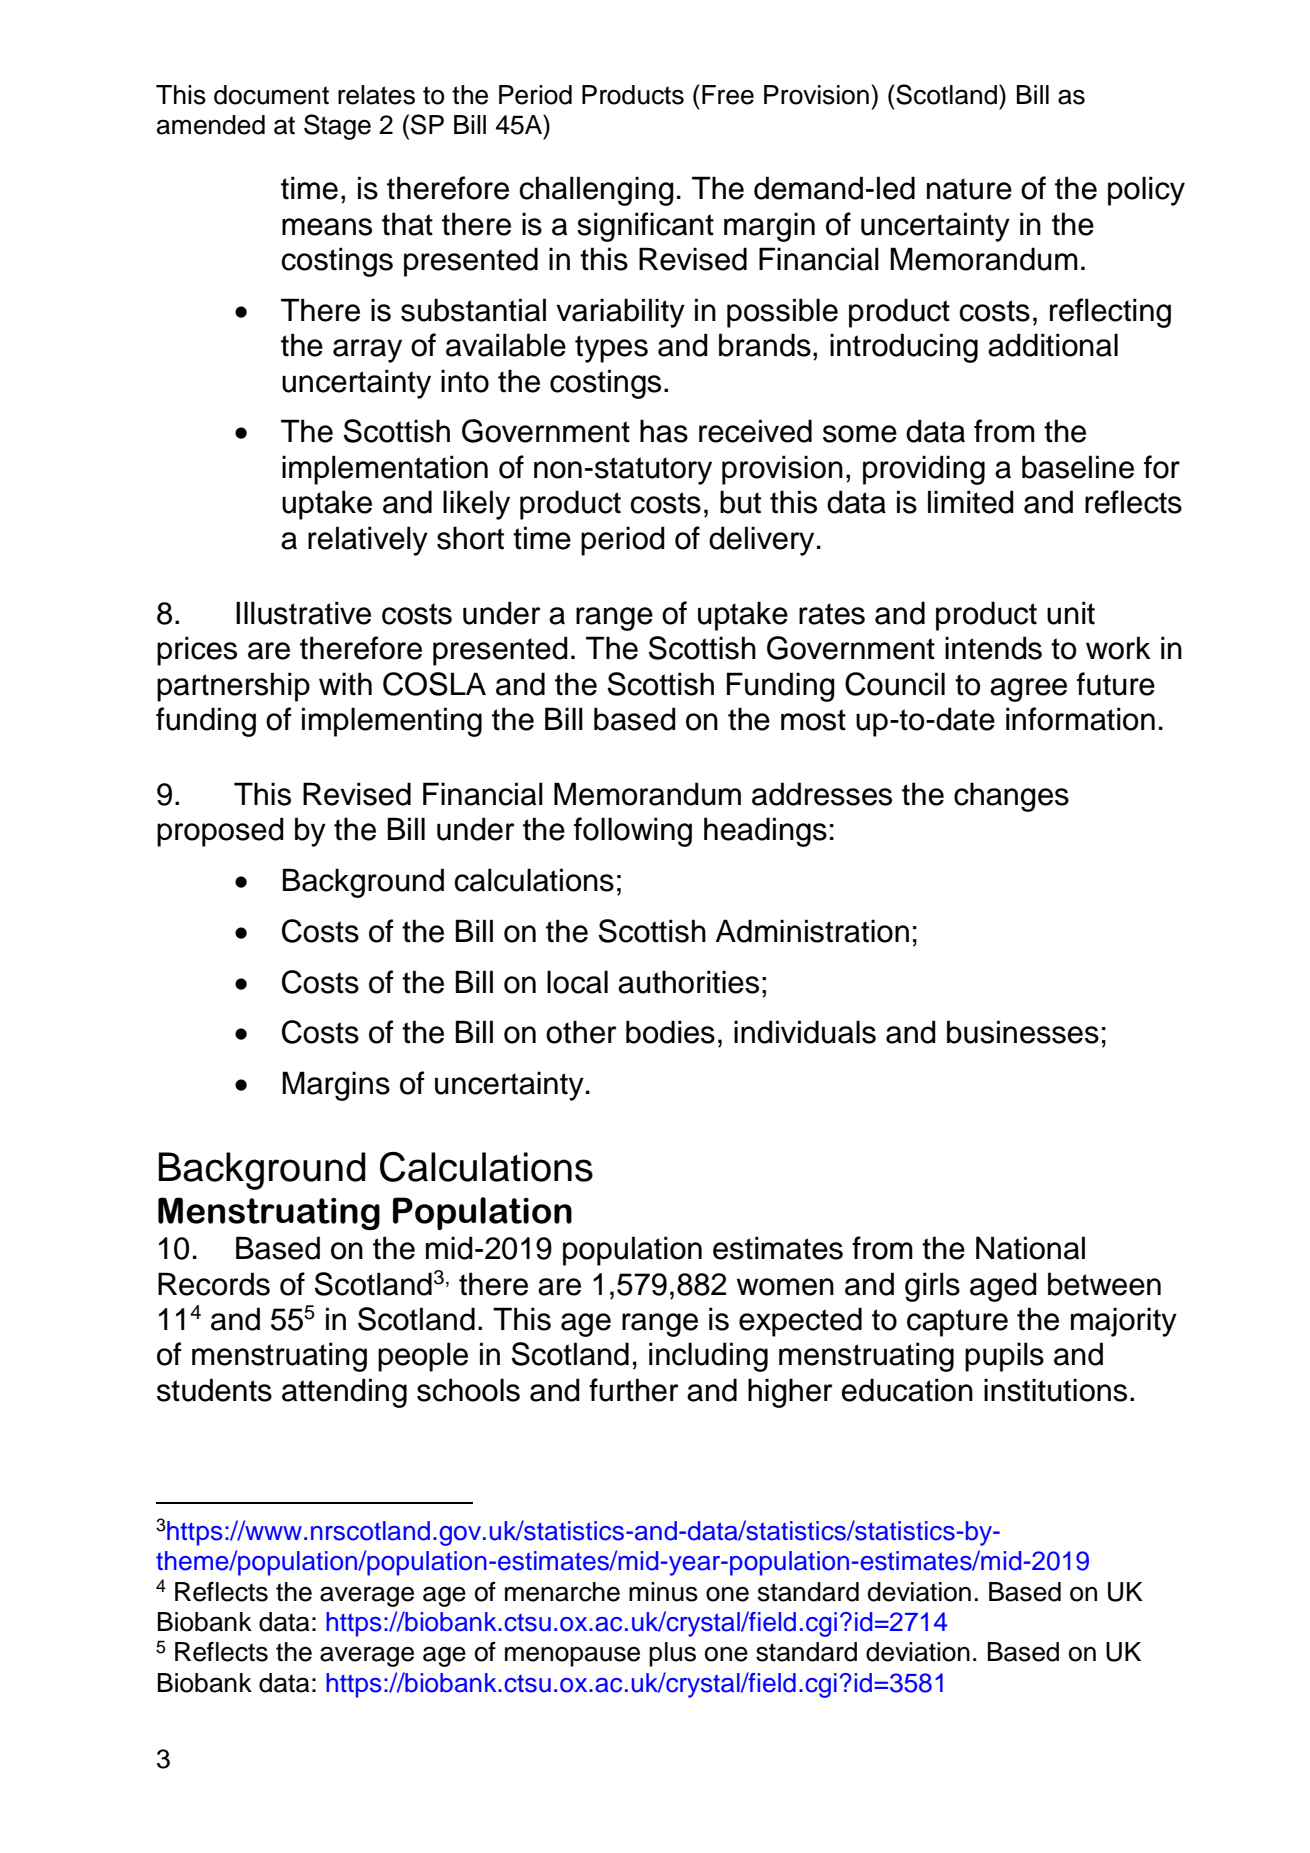  What do you see at coordinates (663, 1592) in the document?
I see `minus` at bounding box center [663, 1592].
